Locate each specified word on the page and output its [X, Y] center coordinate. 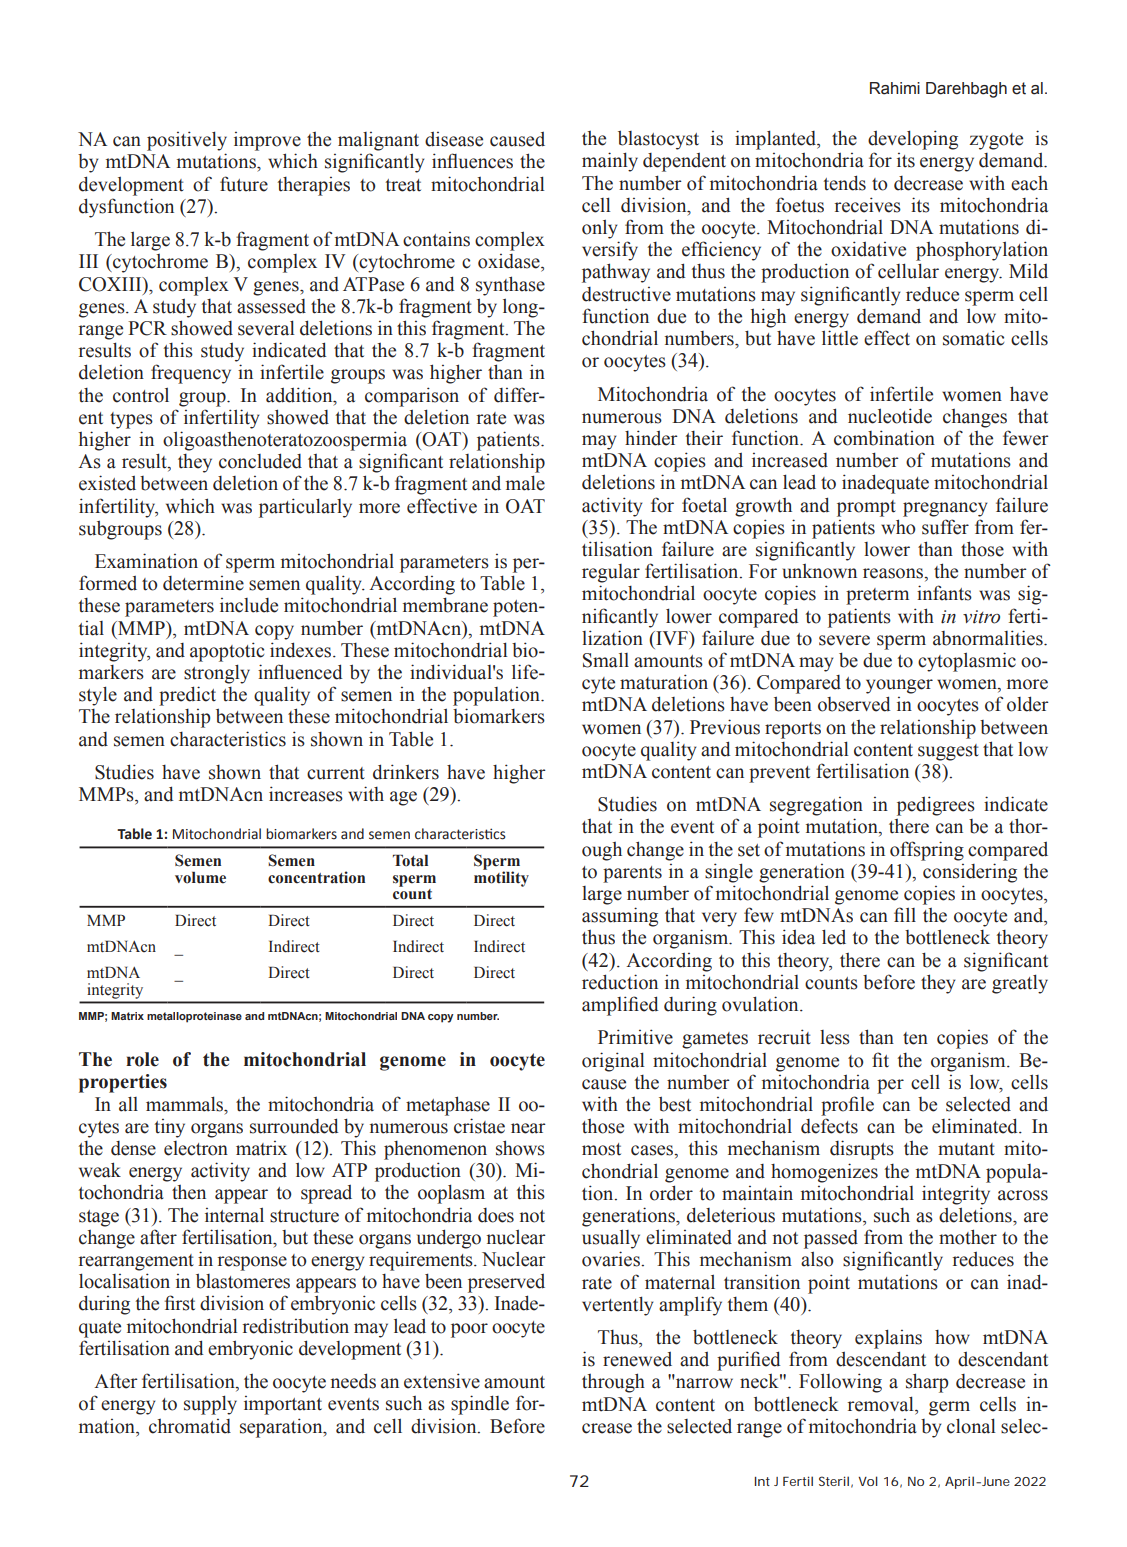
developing [913, 140]
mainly [610, 162]
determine [203, 583]
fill [905, 914]
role [142, 1059]
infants [944, 593]
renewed [637, 1359]
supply [210, 1405]
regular [611, 573]
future [244, 184]
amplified [620, 1006]
